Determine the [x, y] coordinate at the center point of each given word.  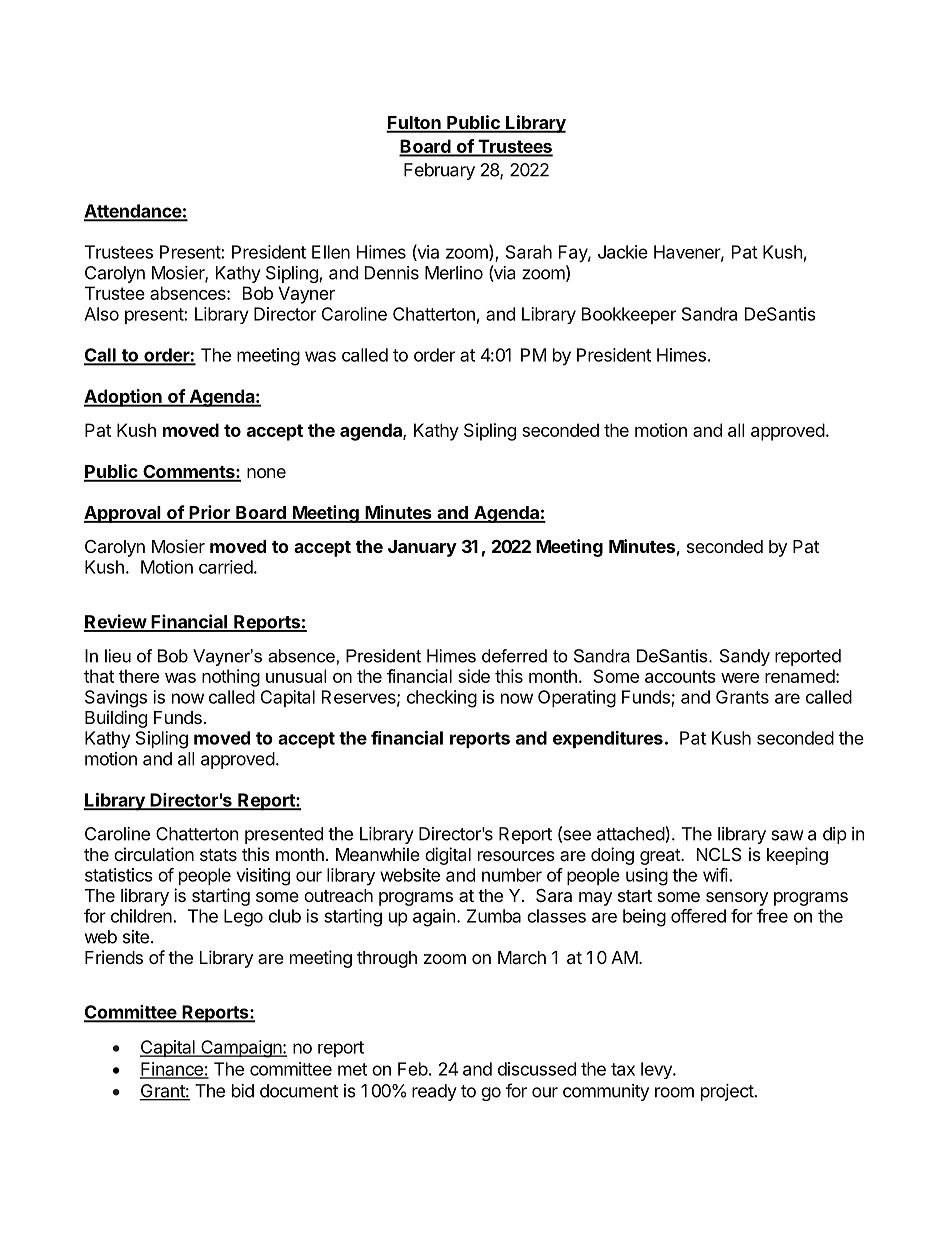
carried [226, 567]
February [439, 171]
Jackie [623, 252]
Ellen [331, 252]
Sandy [745, 657]
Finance [172, 1070]
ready [434, 1092]
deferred [514, 656]
